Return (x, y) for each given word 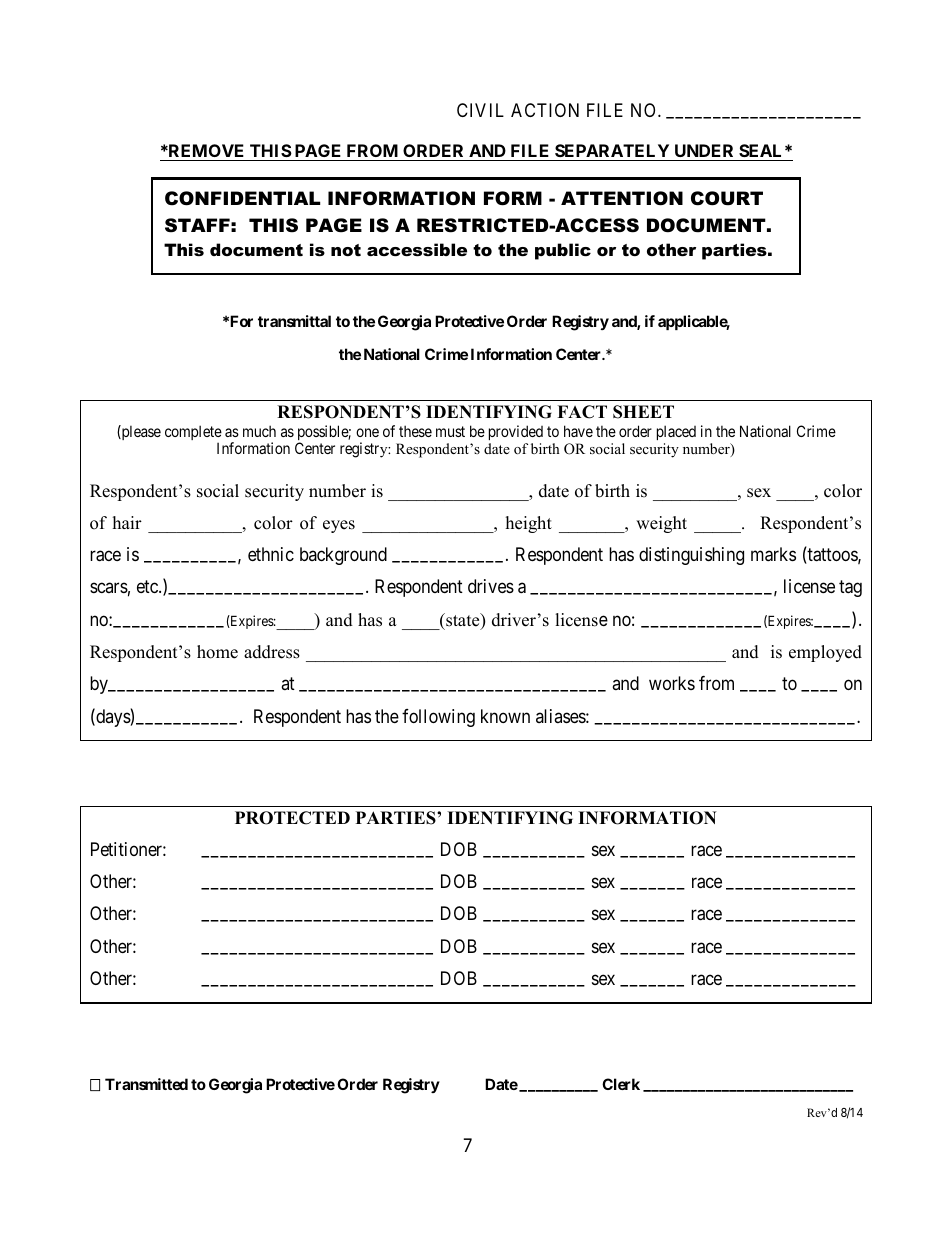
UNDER (704, 152)
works (672, 683)
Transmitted (146, 1084)
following (438, 718)
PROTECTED (292, 818)
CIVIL (480, 110)
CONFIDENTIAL (242, 198)
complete (193, 434)
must (450, 431)
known (505, 716)
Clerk (621, 1084)
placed (676, 432)
